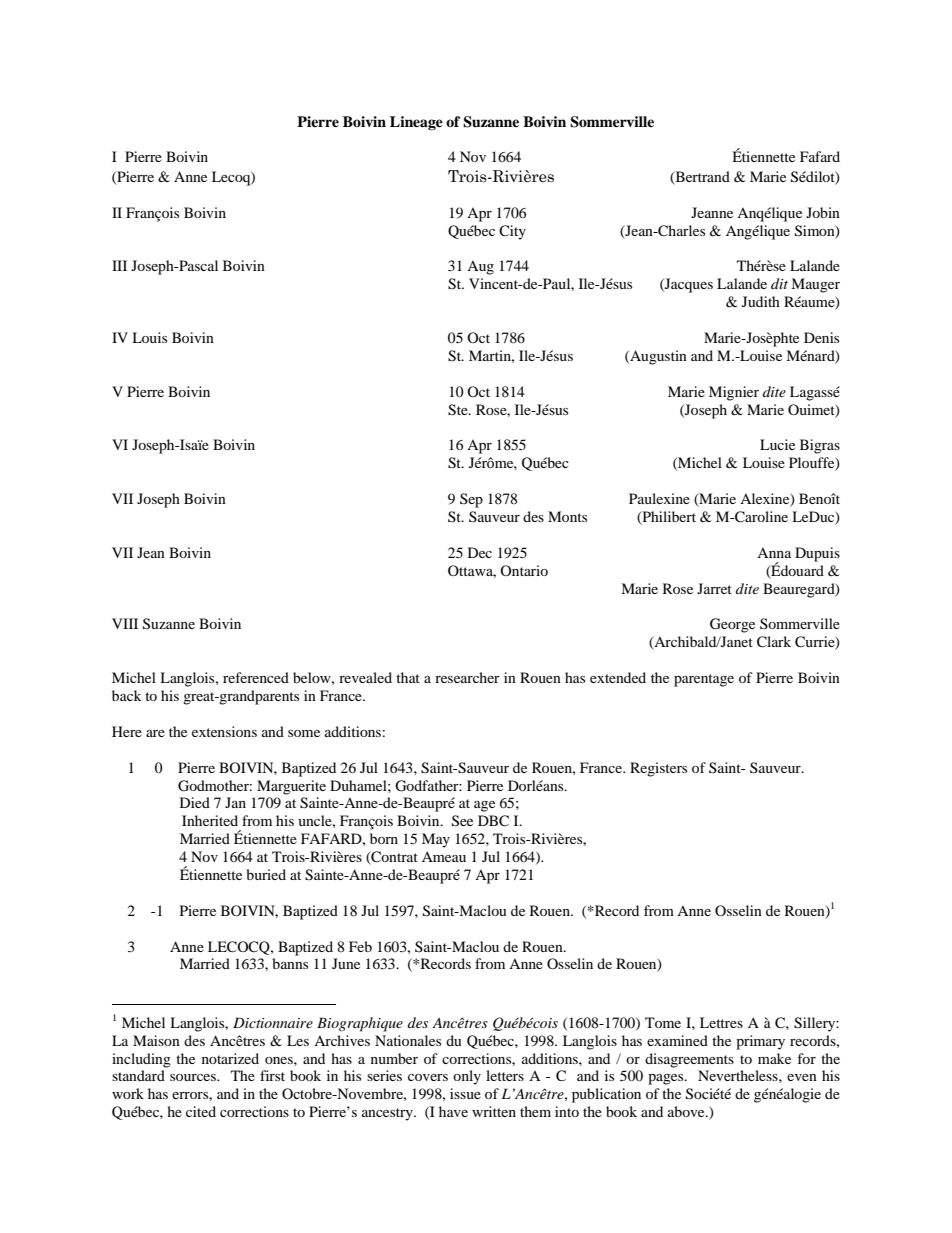 The image size is (952, 1233). Describe the element at coordinates (416, 123) in the screenshot. I see `Lineage` at that location.
